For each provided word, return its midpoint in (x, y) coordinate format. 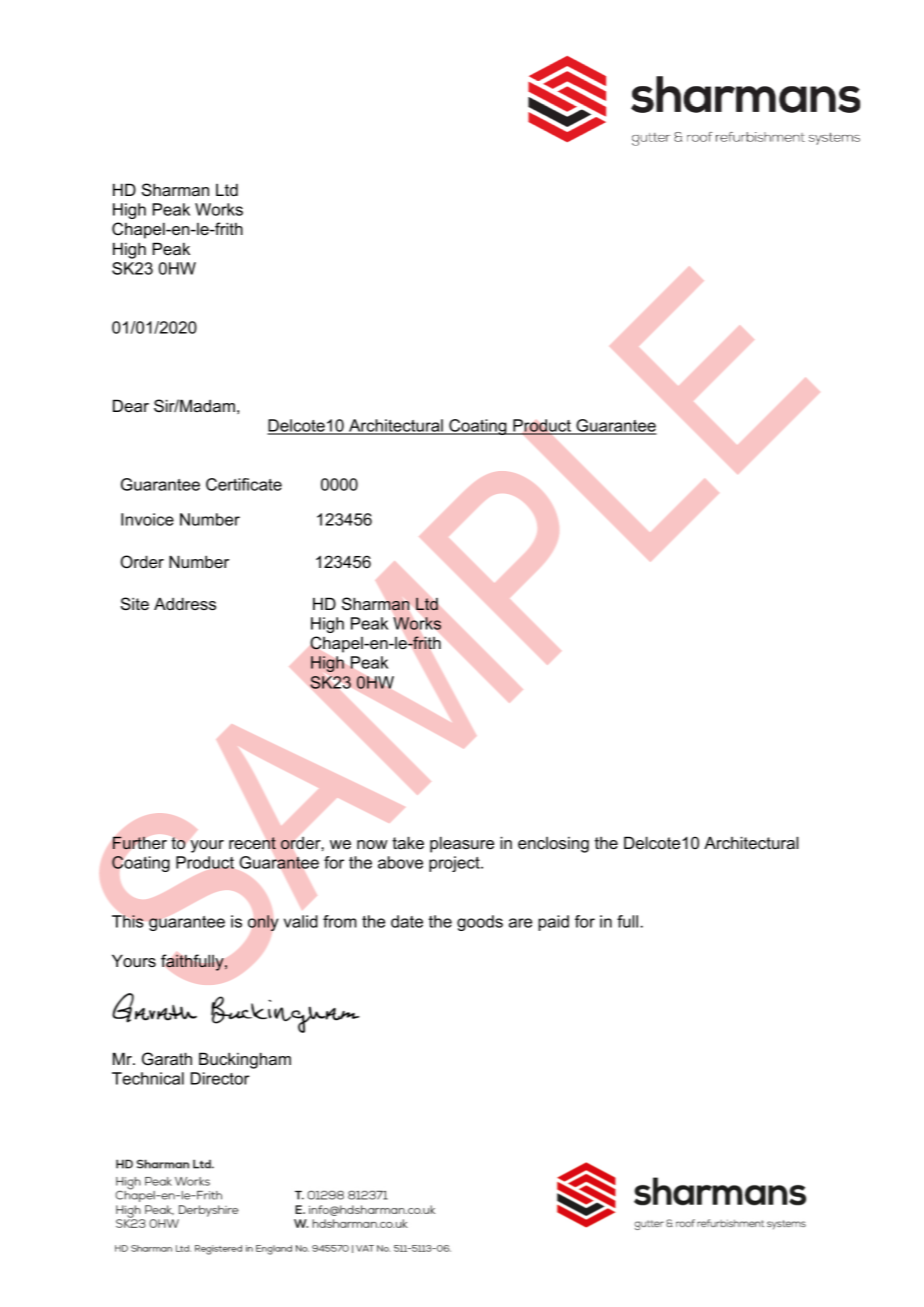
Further (140, 843)
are (520, 923)
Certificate (244, 484)
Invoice (147, 519)
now (372, 844)
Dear (131, 405)
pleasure (462, 844)
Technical (148, 1078)
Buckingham (245, 1060)
